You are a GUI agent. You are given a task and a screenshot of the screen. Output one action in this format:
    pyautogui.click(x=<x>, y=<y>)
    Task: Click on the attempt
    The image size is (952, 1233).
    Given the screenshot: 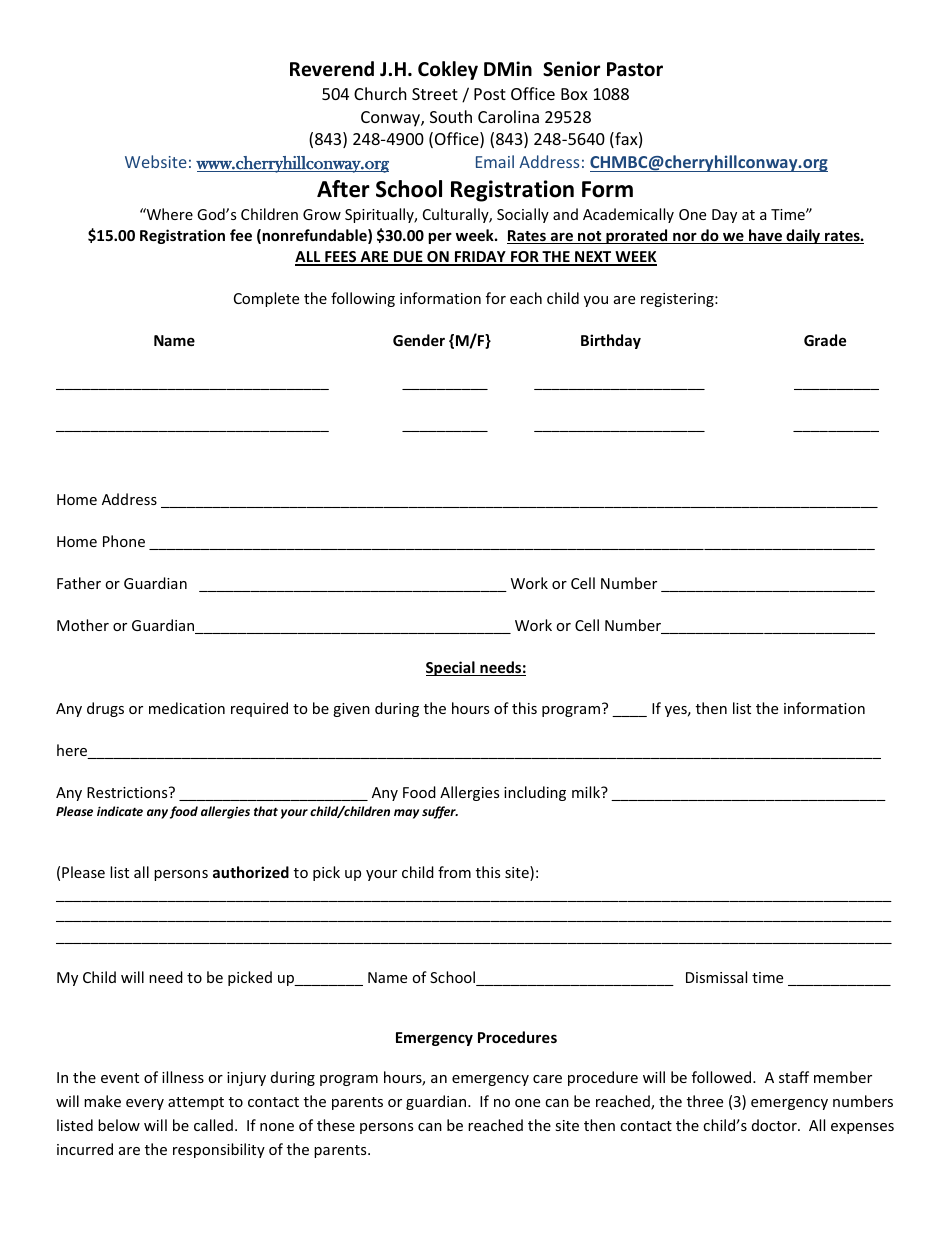 What is the action you would take?
    pyautogui.click(x=196, y=1103)
